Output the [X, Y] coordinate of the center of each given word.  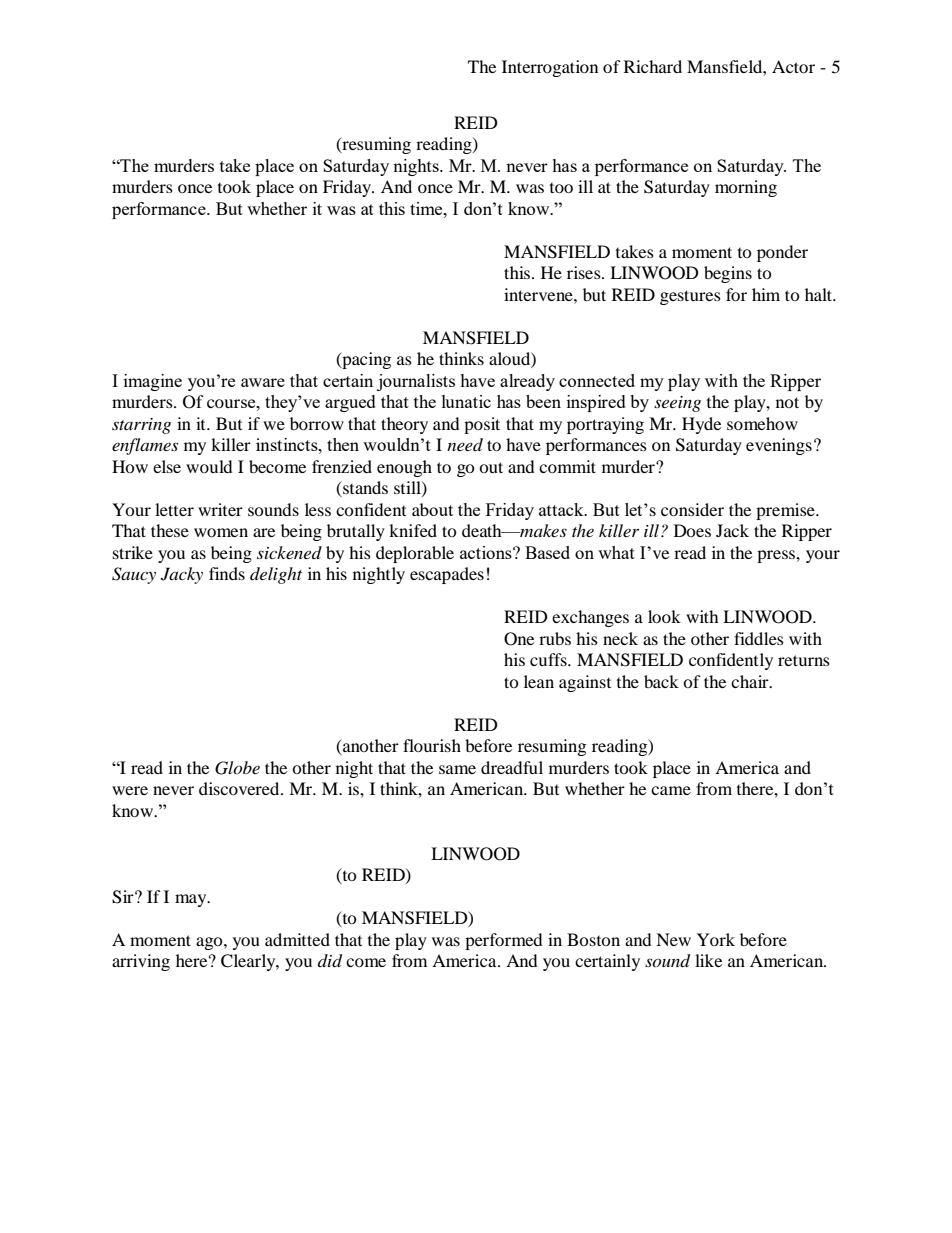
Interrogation [550, 68]
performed [504, 941]
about [432, 509]
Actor [793, 66]
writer [220, 509]
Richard [653, 66]
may [192, 900]
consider [692, 509]
